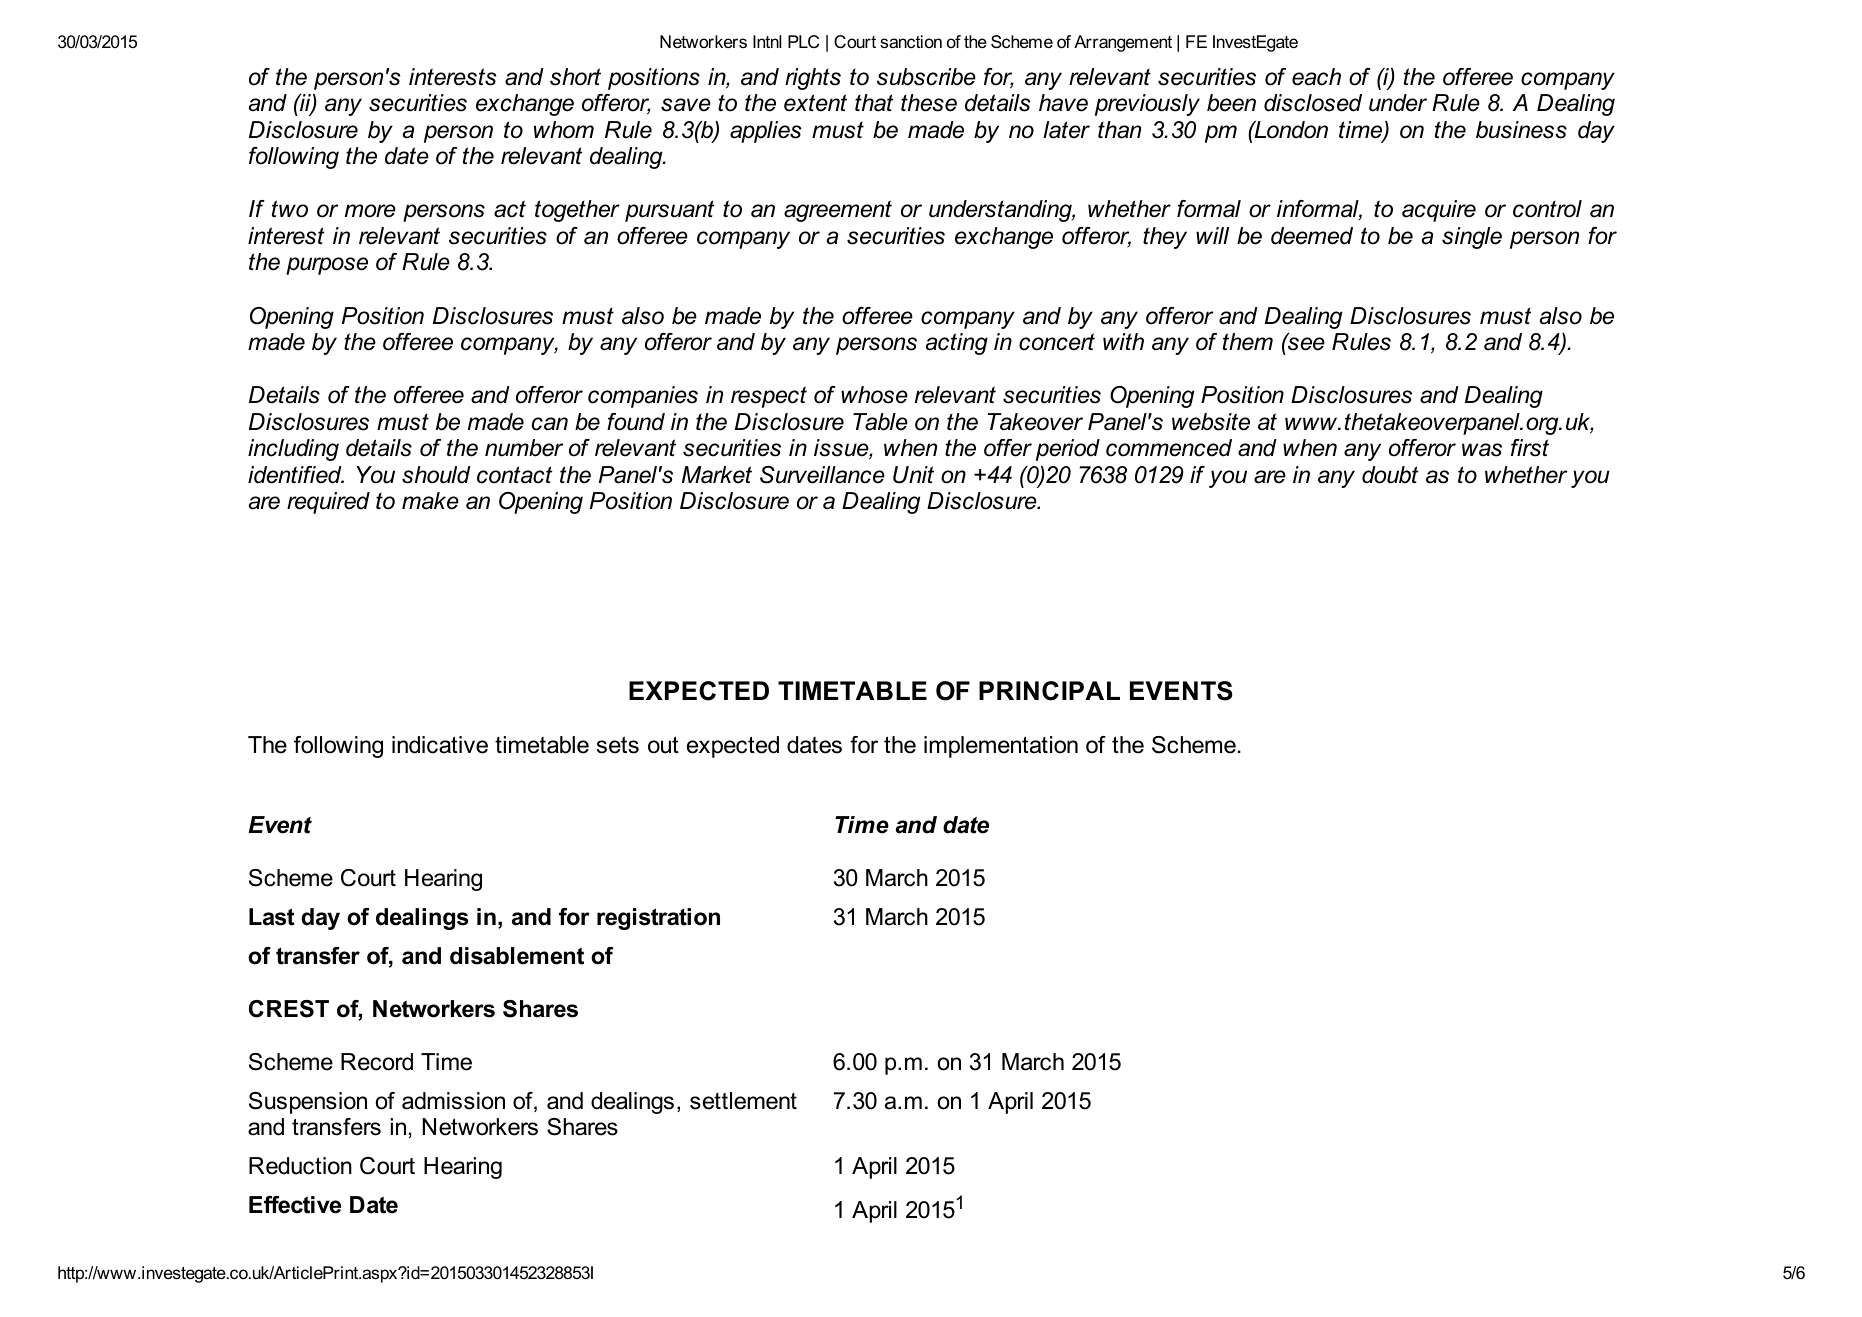 Image resolution: width=1862 pixels, height=1317 pixels. What do you see at coordinates (300, 1166) in the image?
I see `Reduction` at bounding box center [300, 1166].
